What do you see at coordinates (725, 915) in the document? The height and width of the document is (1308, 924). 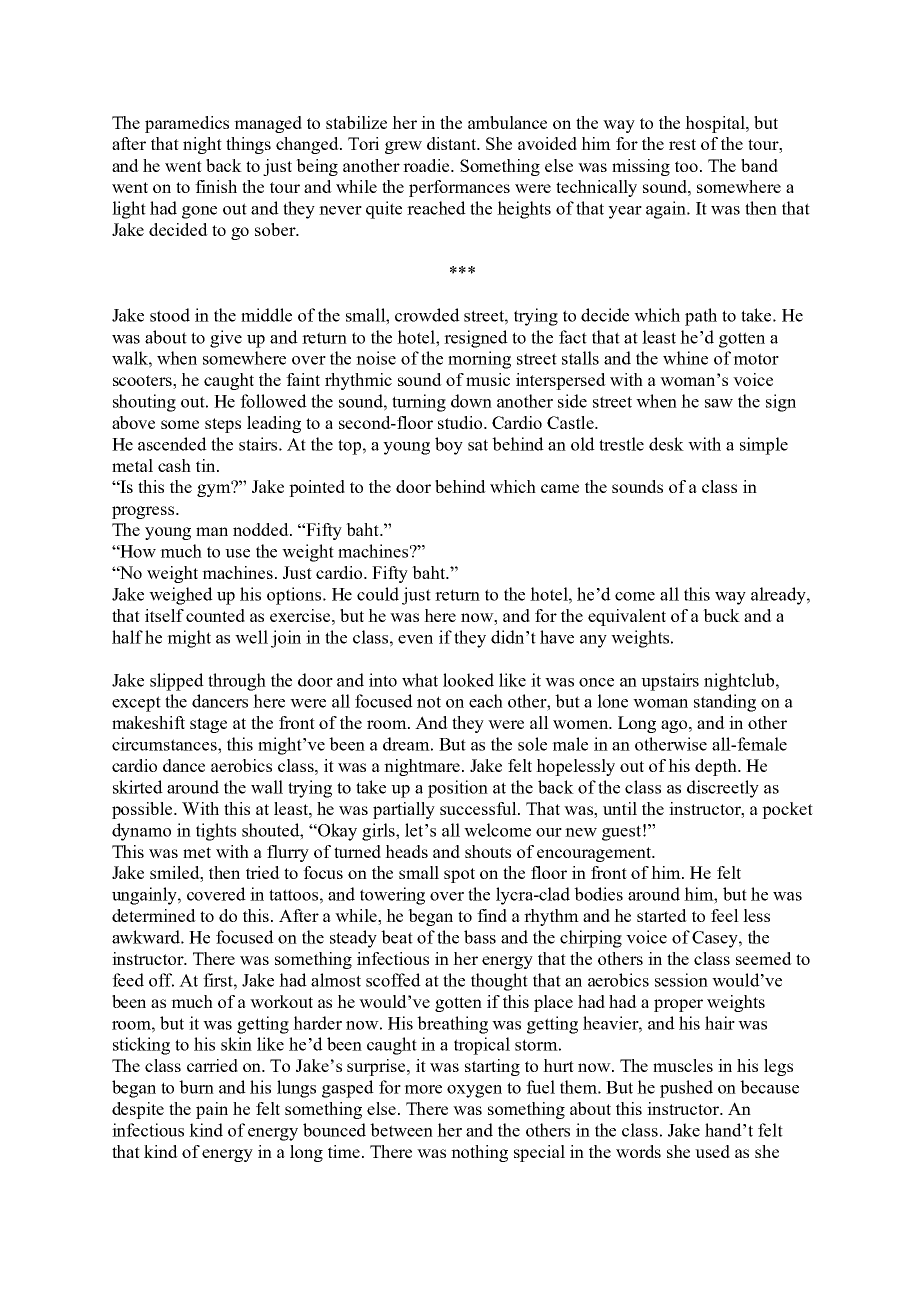 I see `feel` at bounding box center [725, 915].
